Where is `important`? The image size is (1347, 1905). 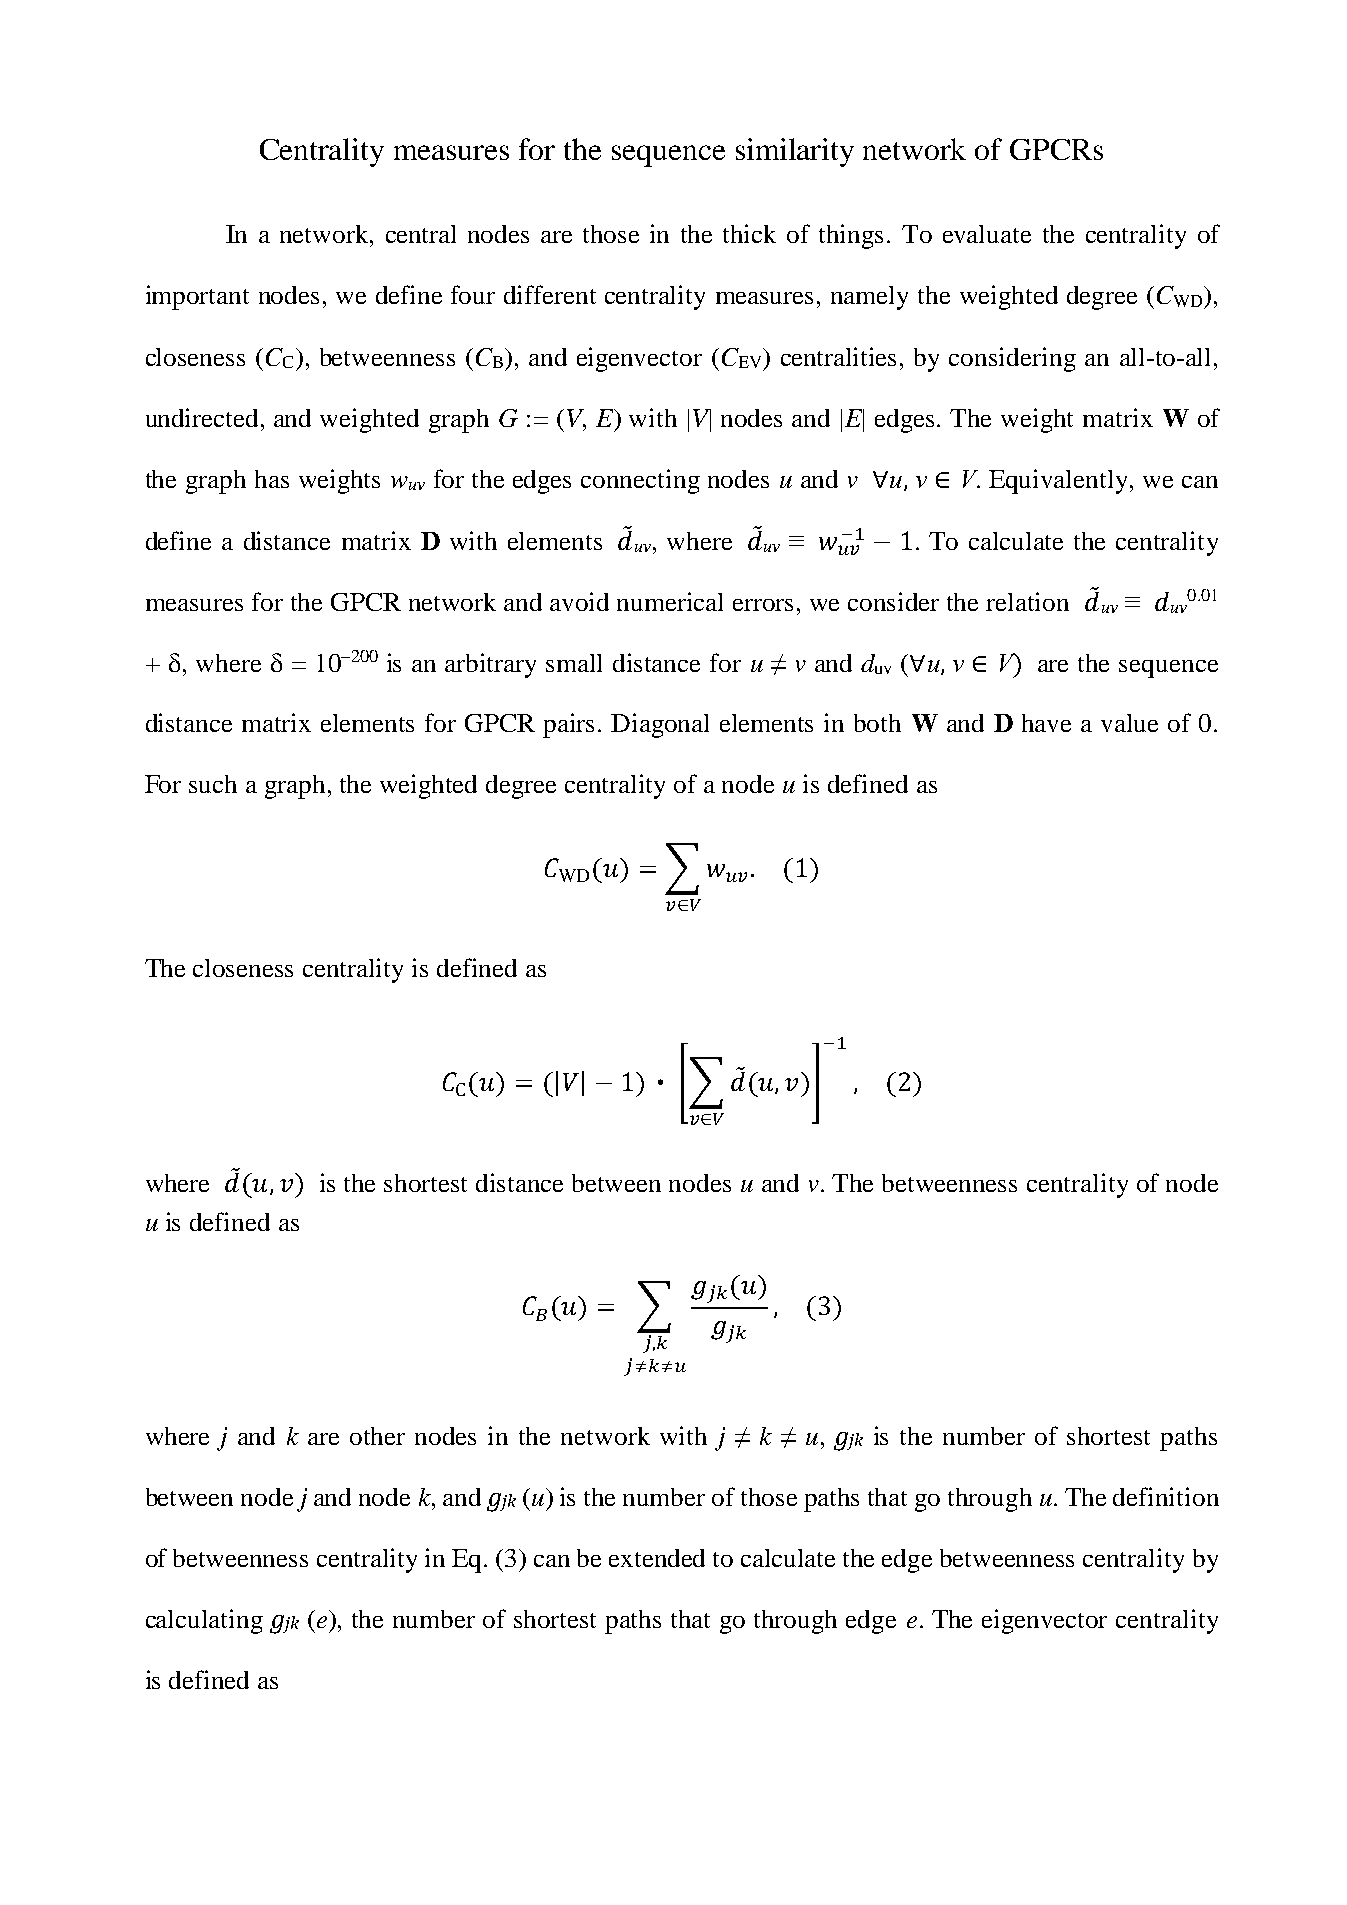 important is located at coordinates (197, 297).
